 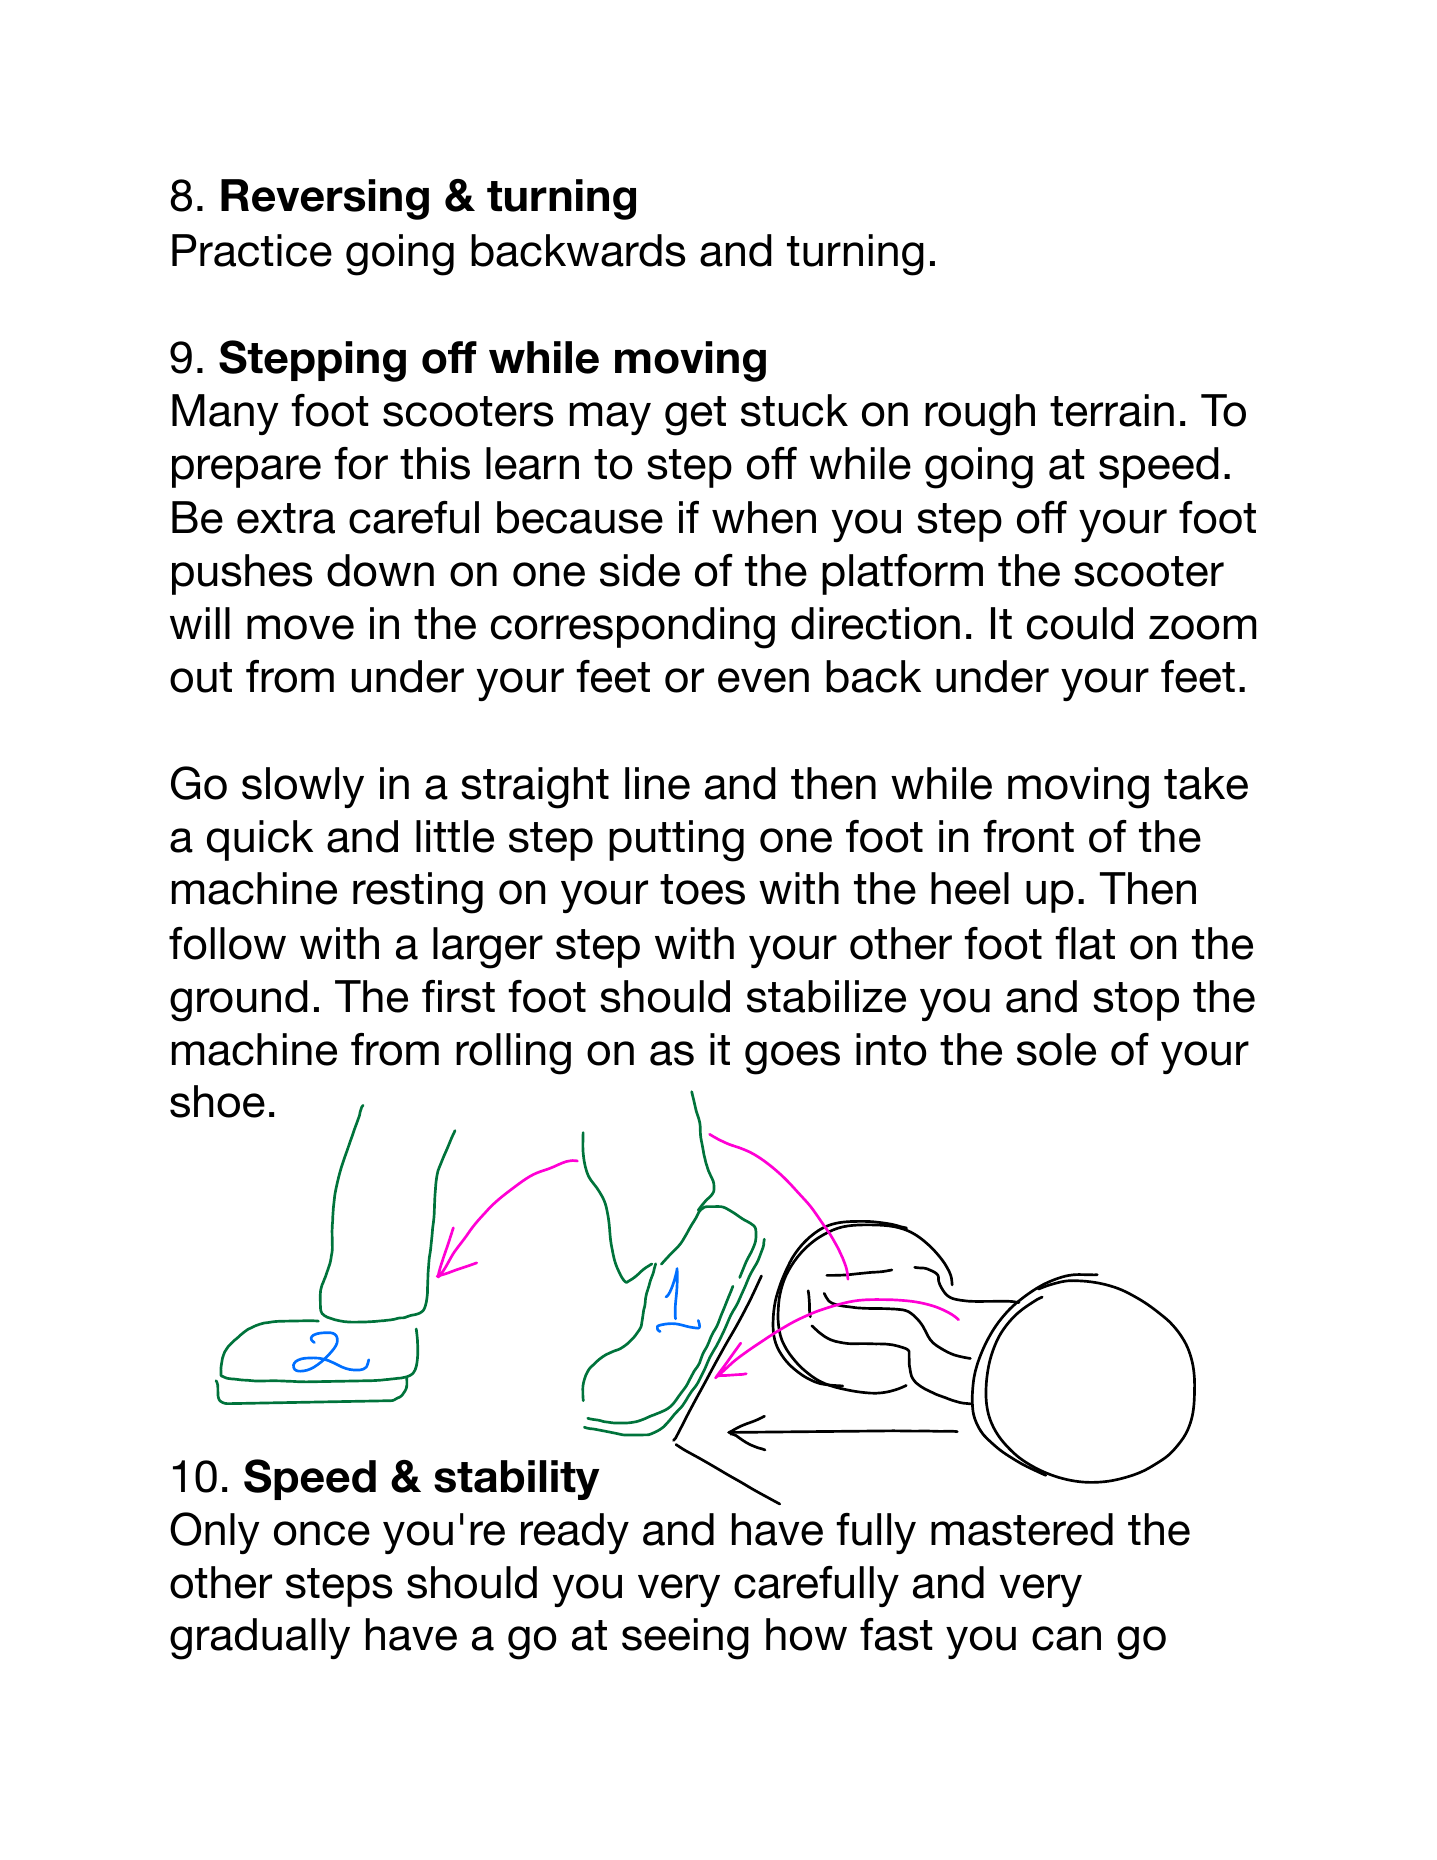 I want to click on stability, so click(x=517, y=1480).
